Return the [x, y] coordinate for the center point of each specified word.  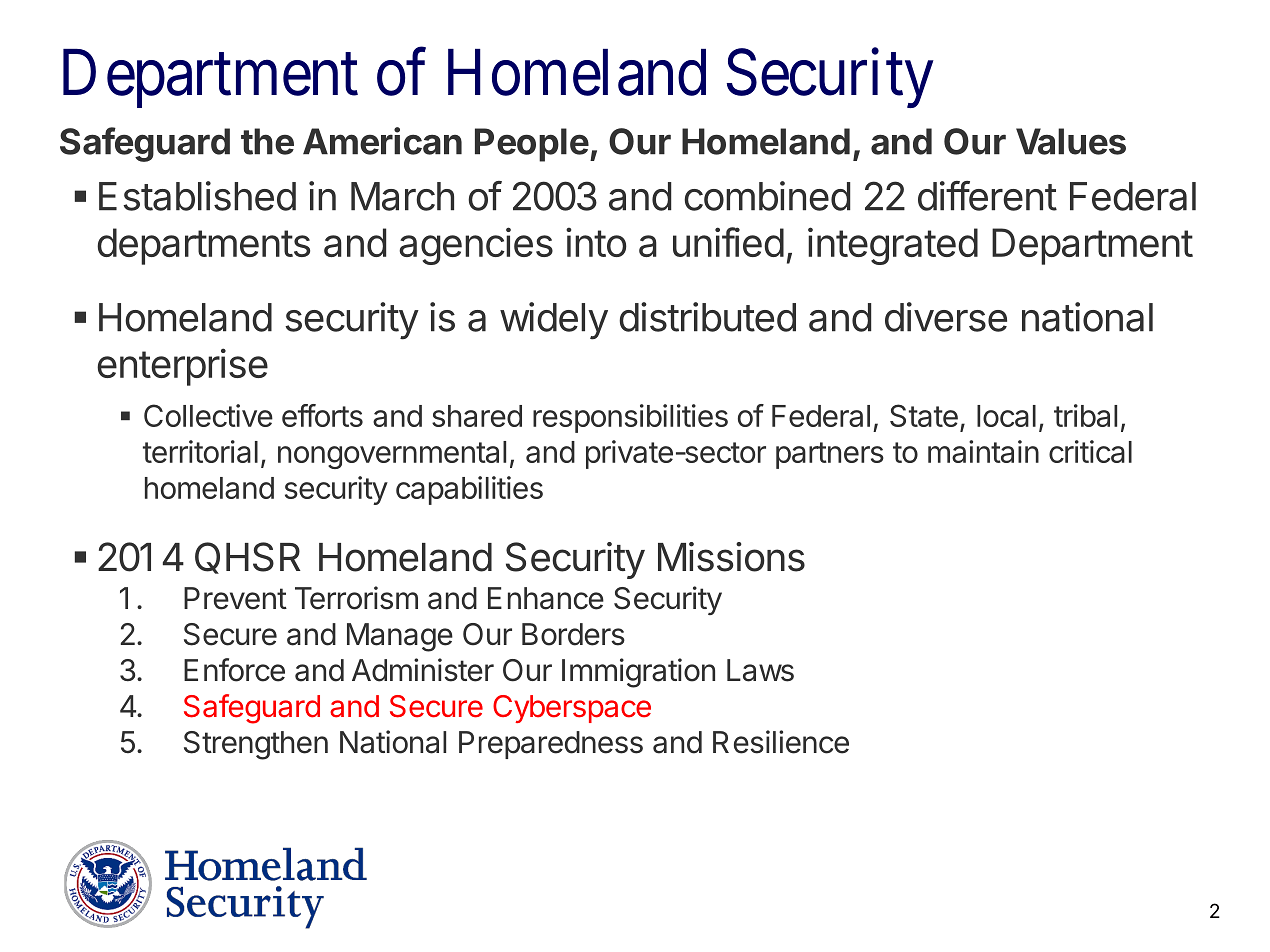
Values [1071, 141]
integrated [893, 246]
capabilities [469, 490]
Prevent [235, 598]
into [596, 242]
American [382, 141]
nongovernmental [392, 455]
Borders [573, 634]
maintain [983, 451]
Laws [760, 670]
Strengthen [256, 745]
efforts [322, 415]
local [1006, 416]
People [532, 145]
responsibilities [630, 418]
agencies [476, 246]
